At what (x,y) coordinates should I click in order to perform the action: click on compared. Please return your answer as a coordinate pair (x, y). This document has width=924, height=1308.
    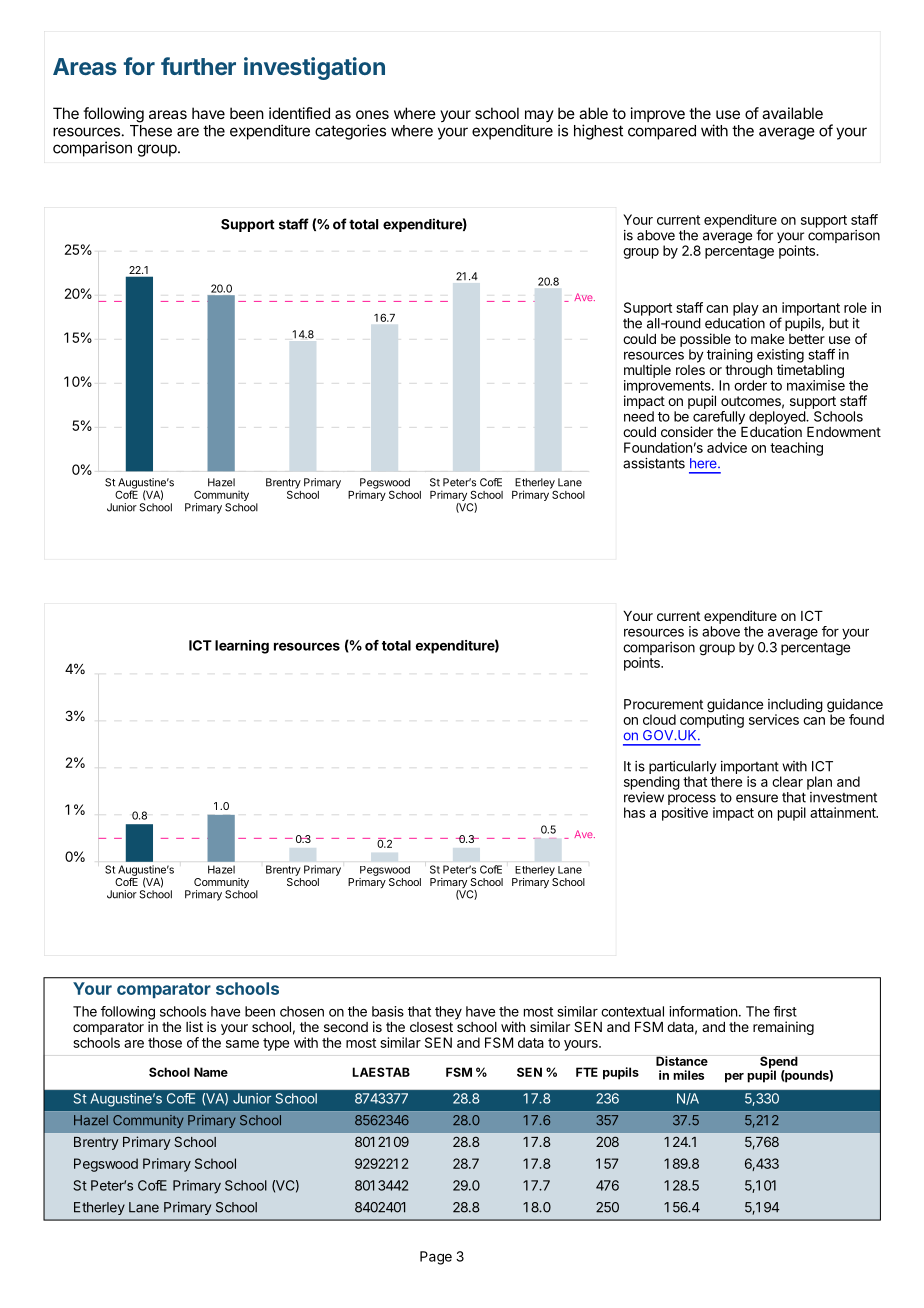
    Looking at the image, I should click on (662, 132).
